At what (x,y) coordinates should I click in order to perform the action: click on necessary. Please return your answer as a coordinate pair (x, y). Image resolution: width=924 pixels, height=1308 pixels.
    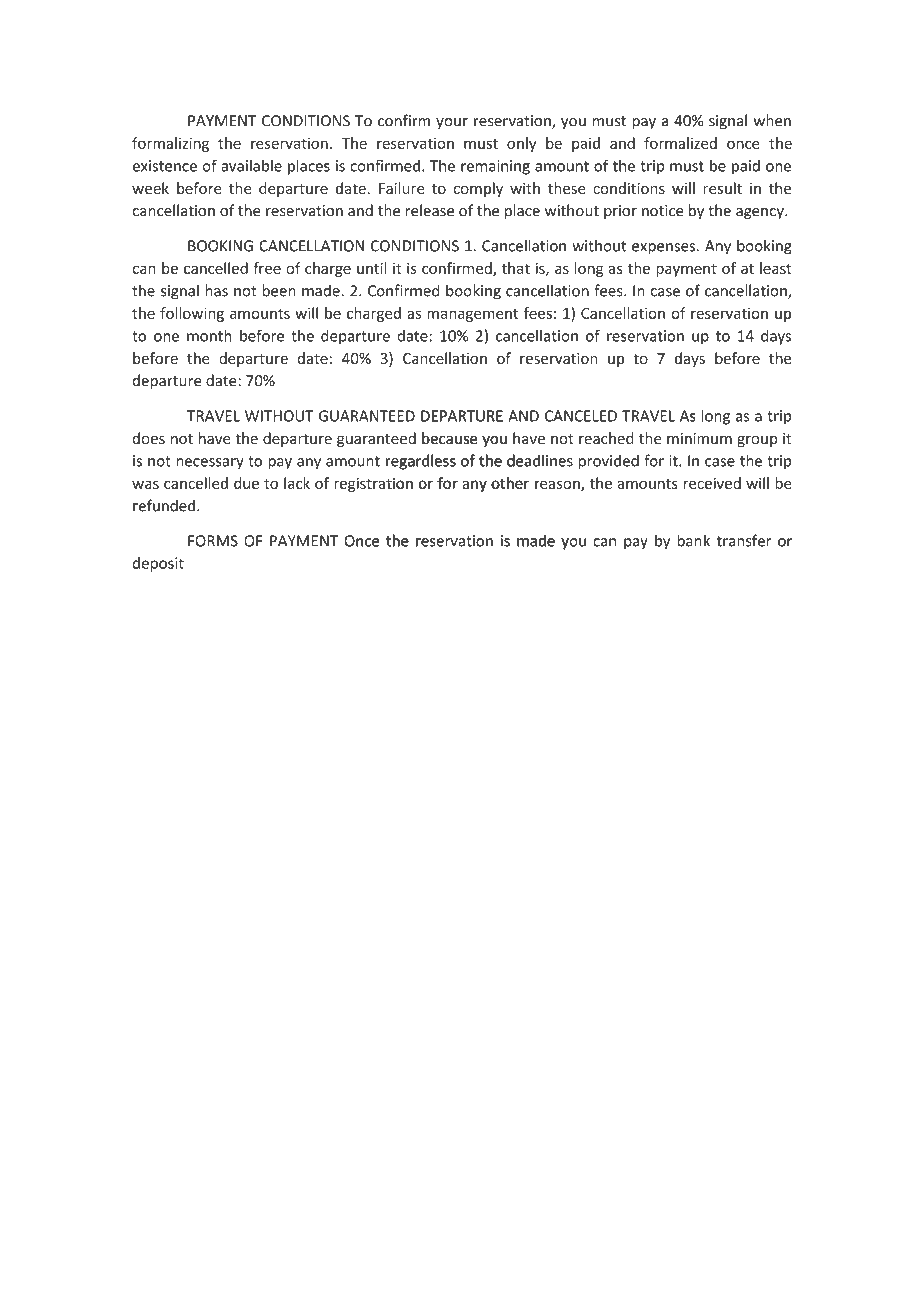
    Looking at the image, I should click on (210, 464).
